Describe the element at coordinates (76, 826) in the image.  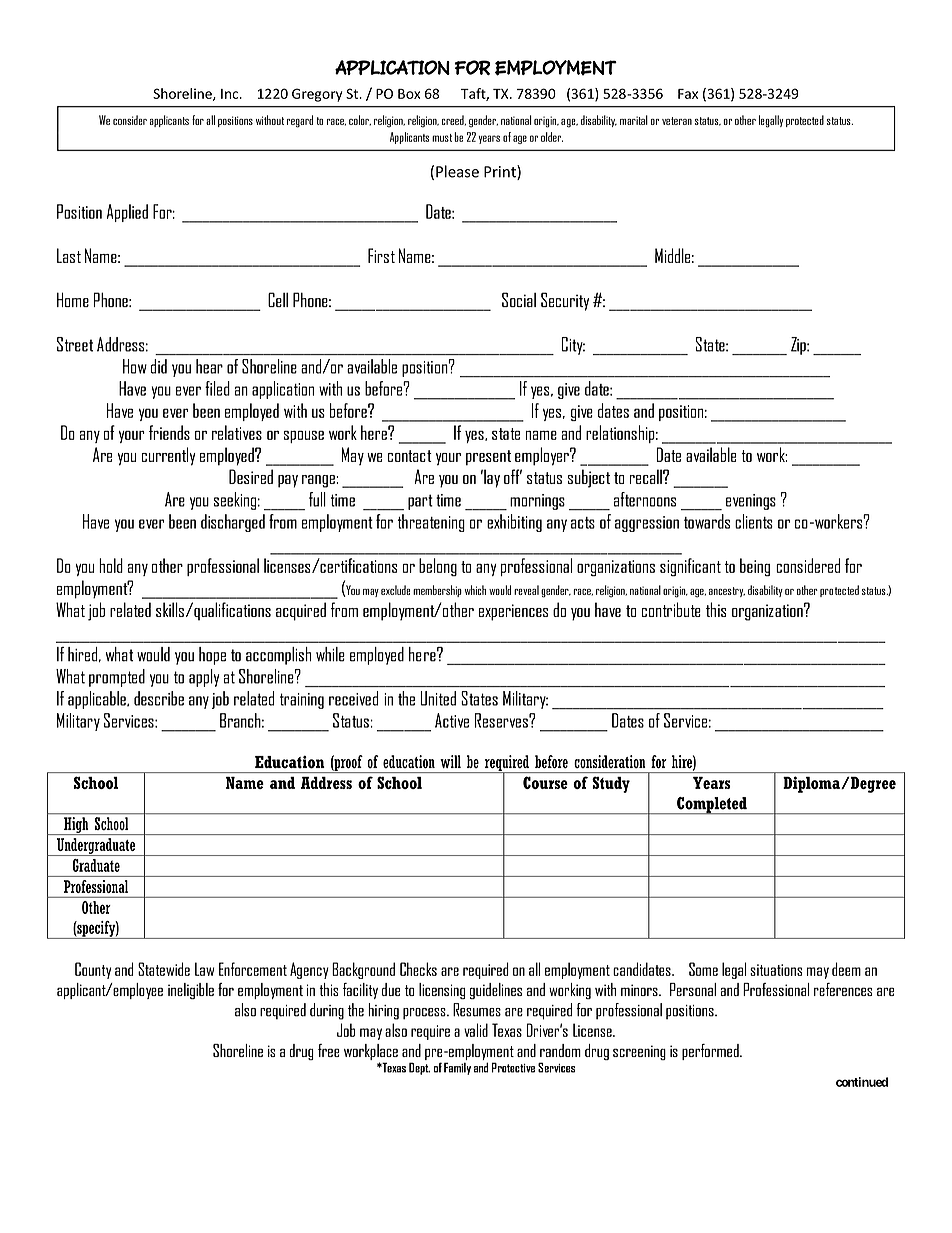
I see `High` at that location.
